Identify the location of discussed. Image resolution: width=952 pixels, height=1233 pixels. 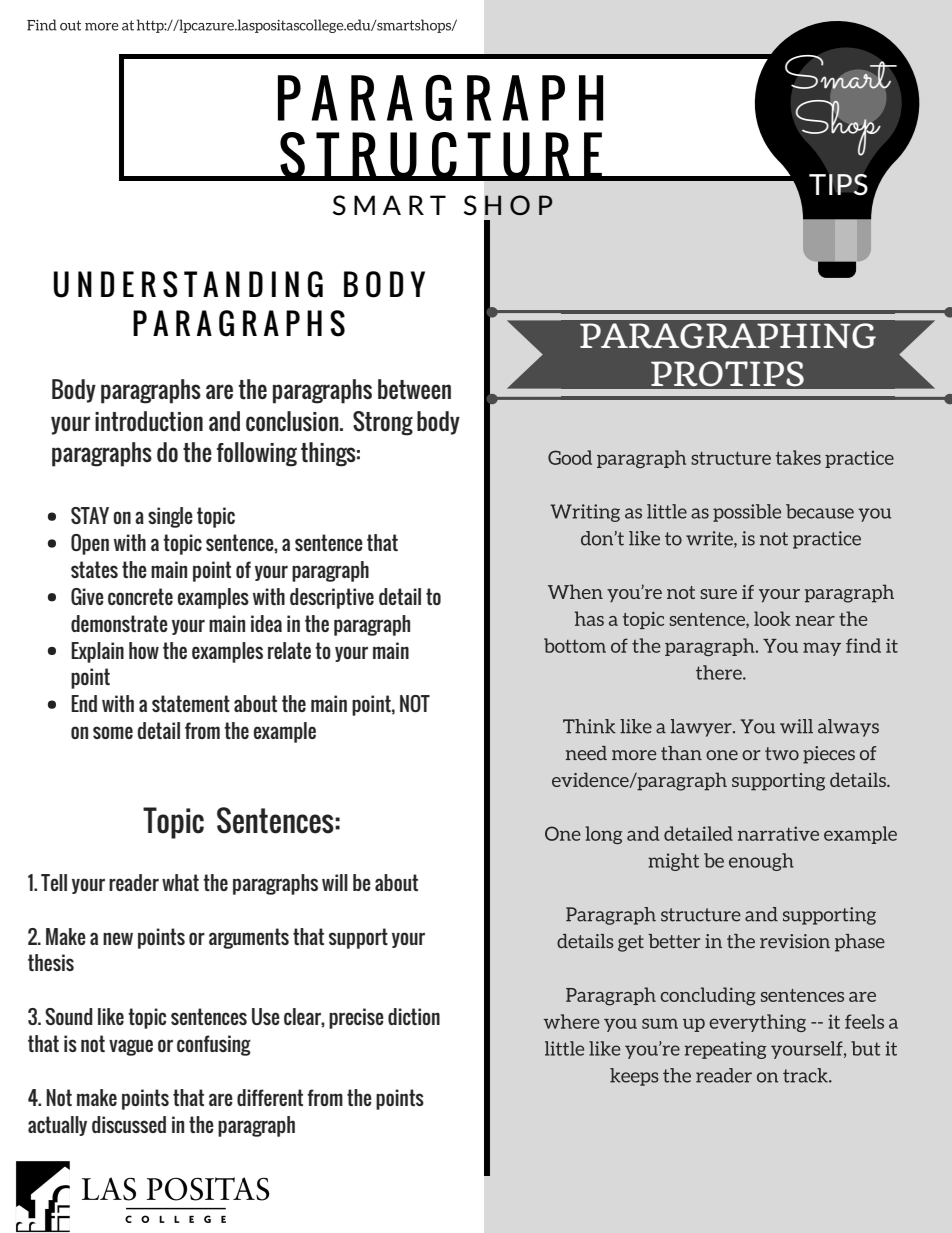
(129, 1124).
